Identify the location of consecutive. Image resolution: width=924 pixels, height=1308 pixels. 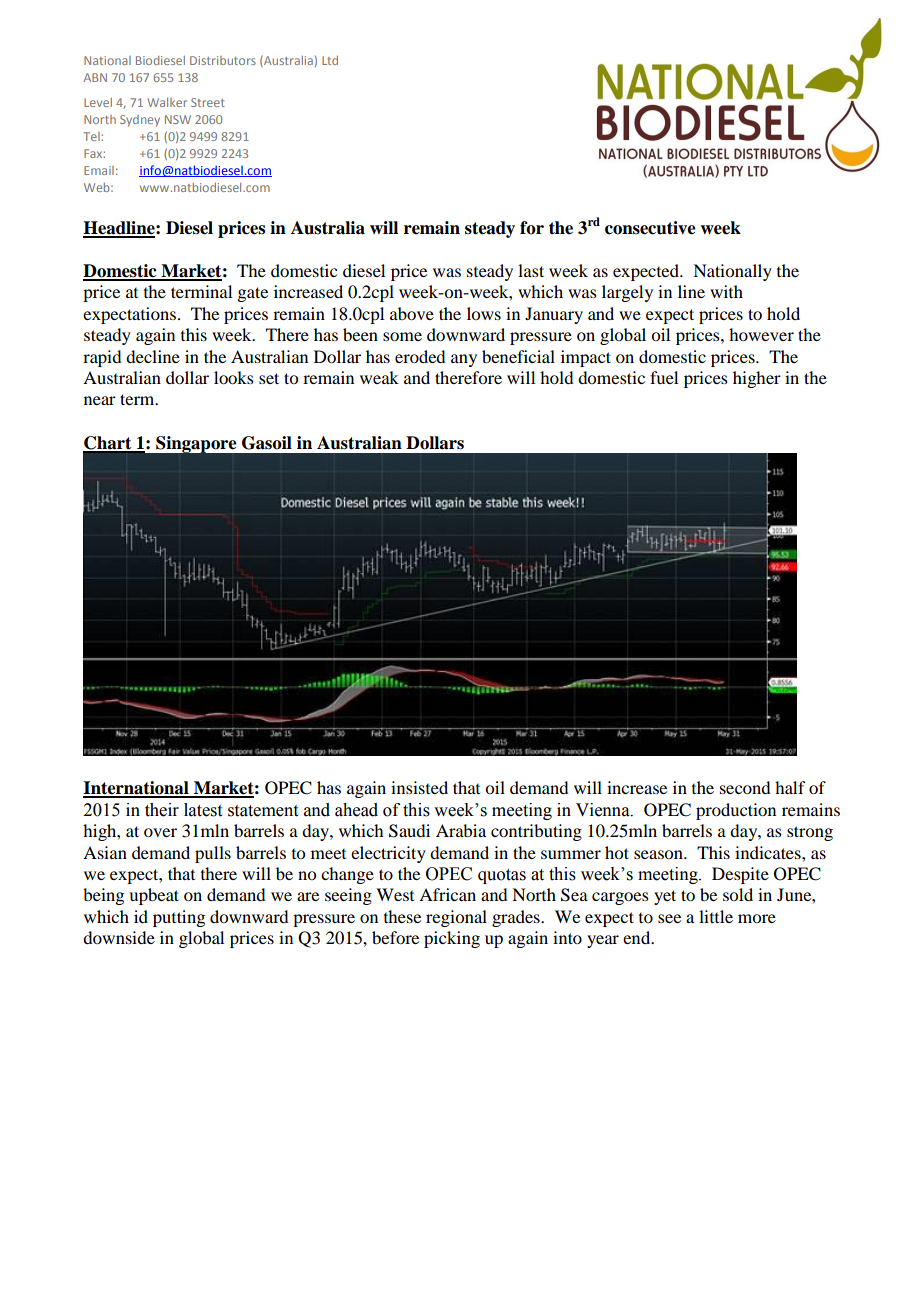
(650, 228).
